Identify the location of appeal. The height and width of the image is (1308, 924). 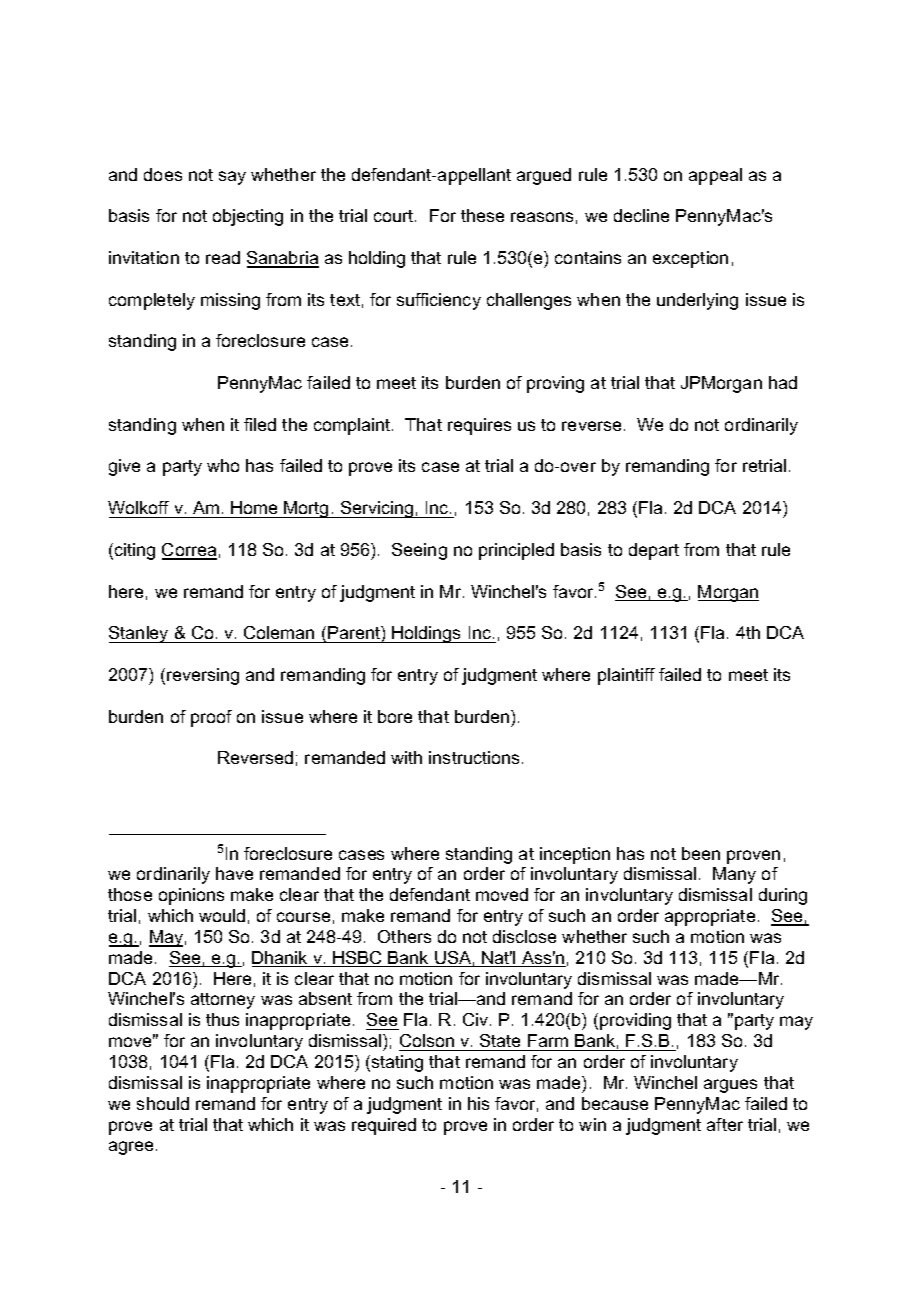
(715, 176).
